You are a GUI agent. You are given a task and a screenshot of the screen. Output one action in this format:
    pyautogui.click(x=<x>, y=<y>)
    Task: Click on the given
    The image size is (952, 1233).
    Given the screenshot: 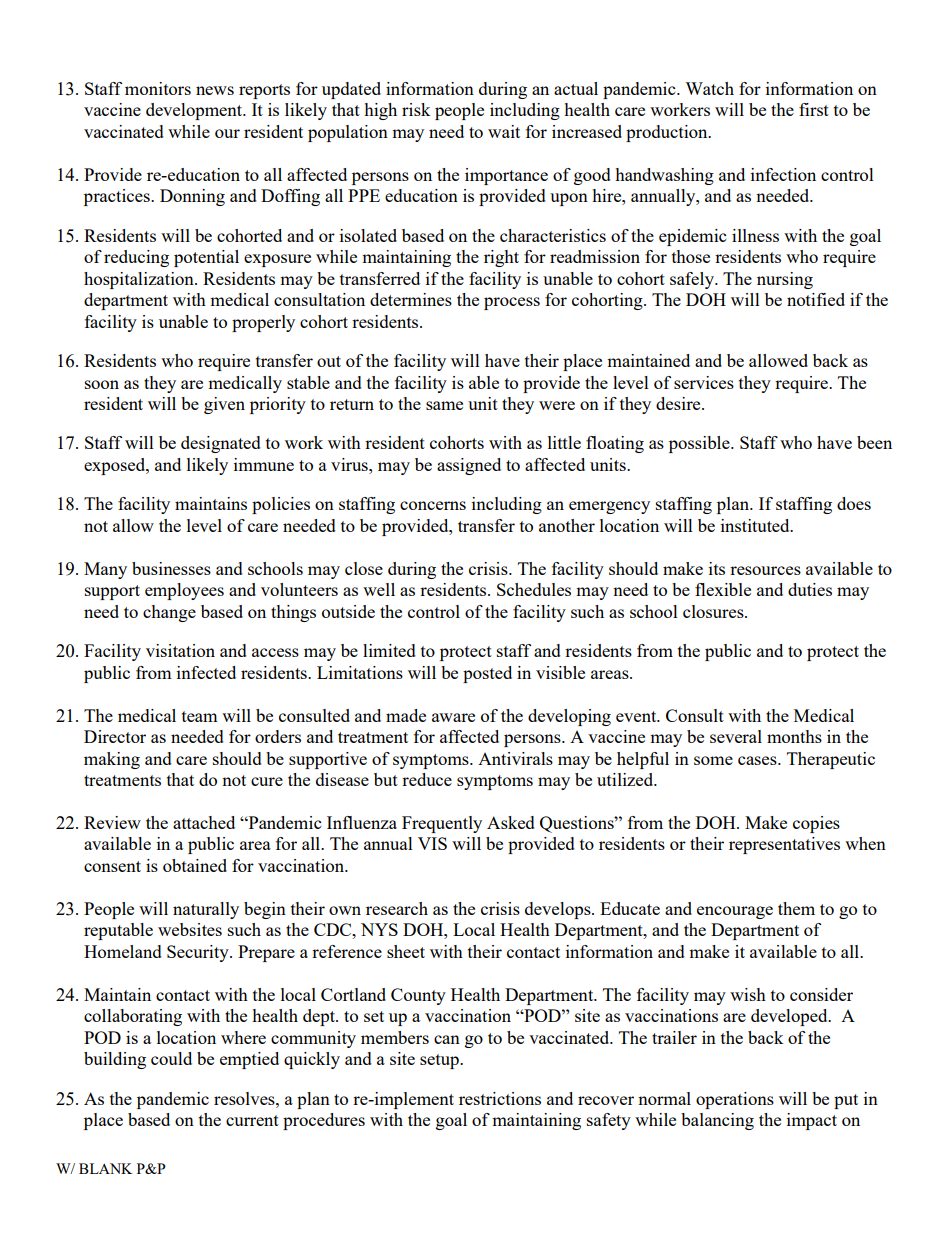 What is the action you would take?
    pyautogui.click(x=224, y=405)
